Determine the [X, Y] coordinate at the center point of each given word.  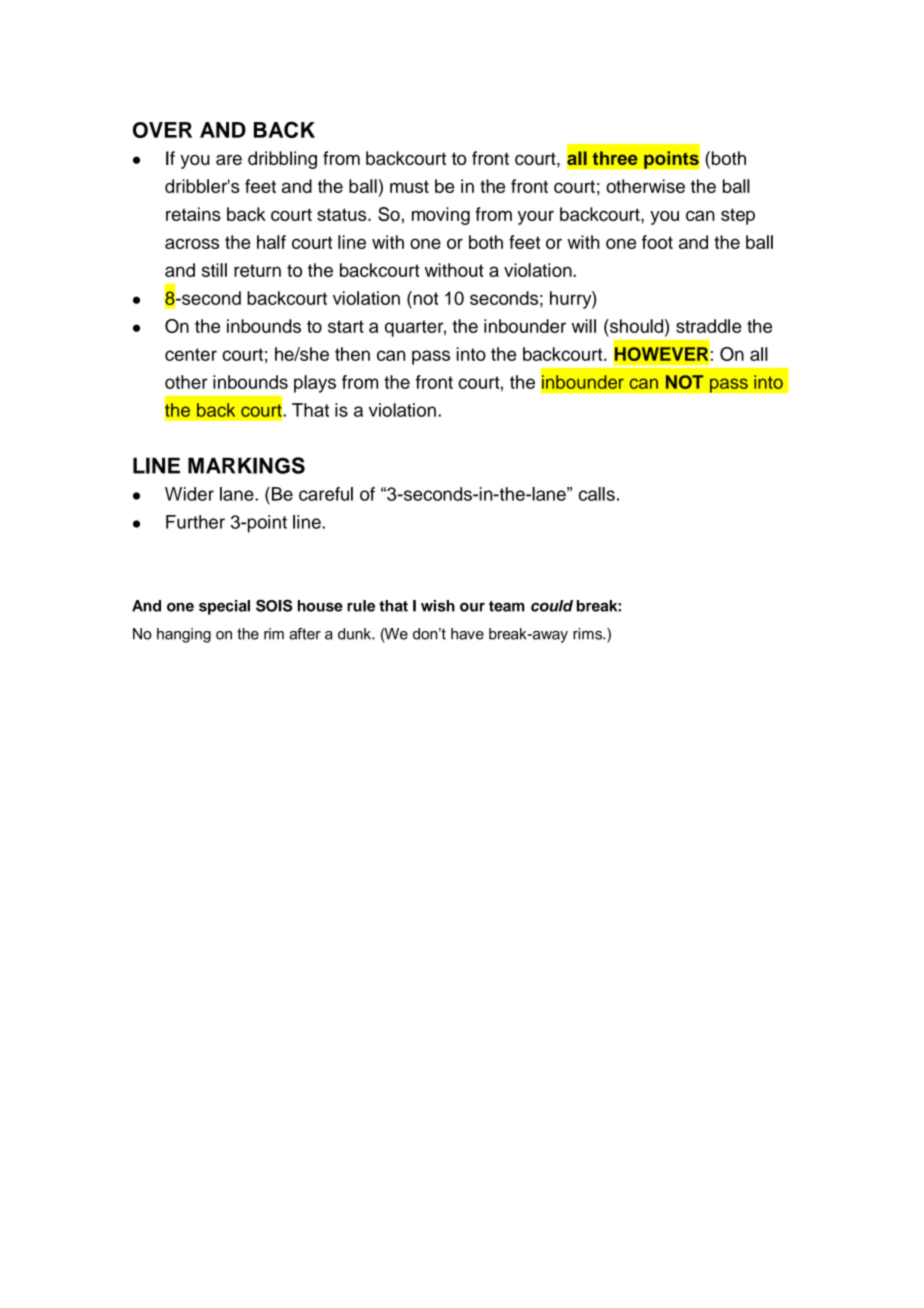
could [552, 606]
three [615, 158]
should [637, 326]
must [409, 186]
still [214, 270]
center [191, 354]
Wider [189, 494]
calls [597, 494]
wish [438, 606]
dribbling [282, 160]
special [224, 607]
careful [326, 494]
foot [657, 242]
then [352, 354]
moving [441, 216]
